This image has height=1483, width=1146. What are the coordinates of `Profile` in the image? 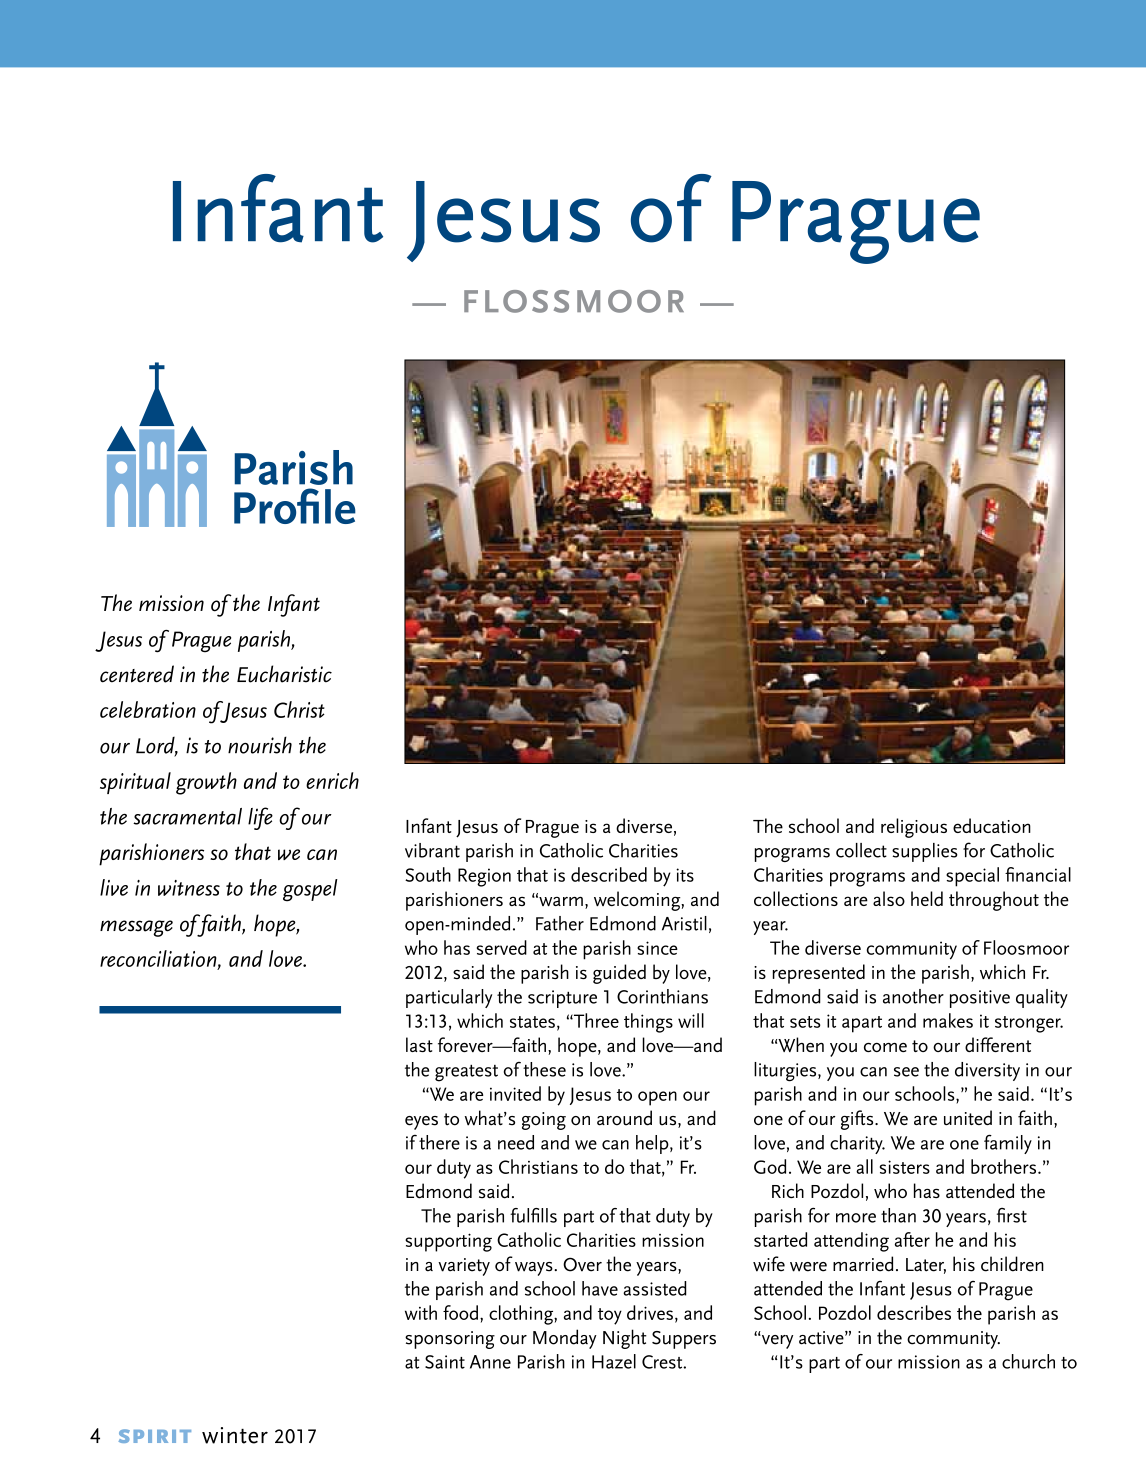 It's located at (295, 506).
